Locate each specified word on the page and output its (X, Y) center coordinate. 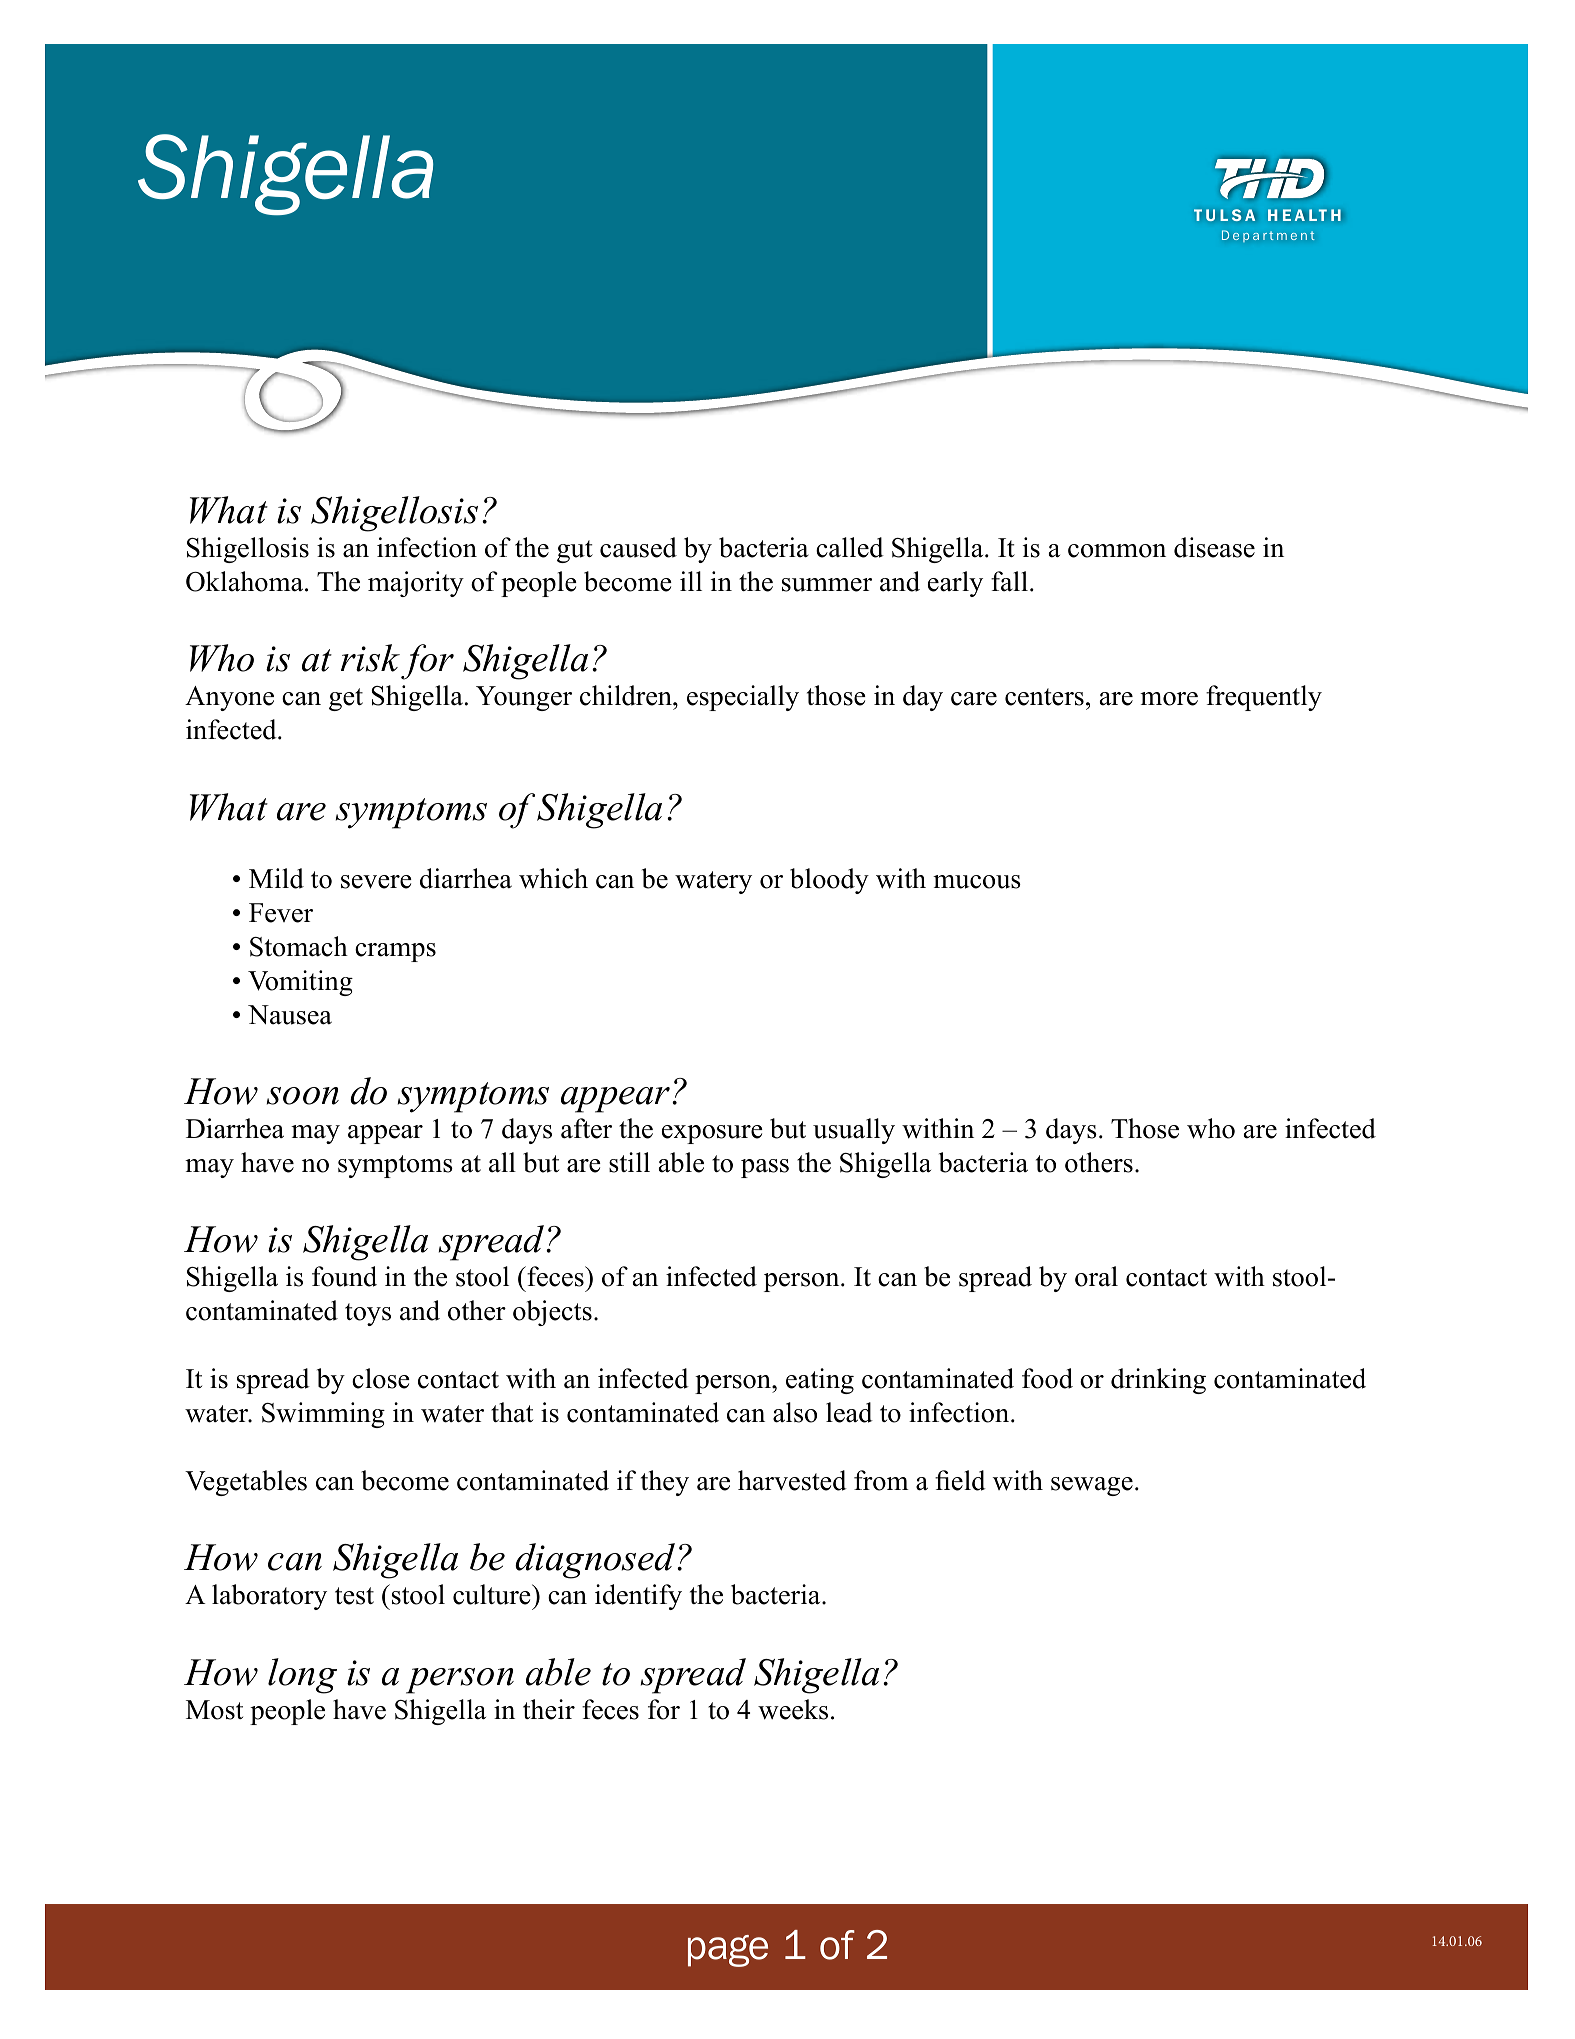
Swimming (323, 1415)
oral (1096, 1276)
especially (743, 698)
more (1169, 699)
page (728, 1951)
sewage (1092, 1486)
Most (214, 1710)
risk (370, 658)
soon (303, 1096)
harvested (792, 1480)
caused (638, 547)
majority (416, 584)
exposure (712, 1134)
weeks (793, 1709)
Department (1268, 236)
